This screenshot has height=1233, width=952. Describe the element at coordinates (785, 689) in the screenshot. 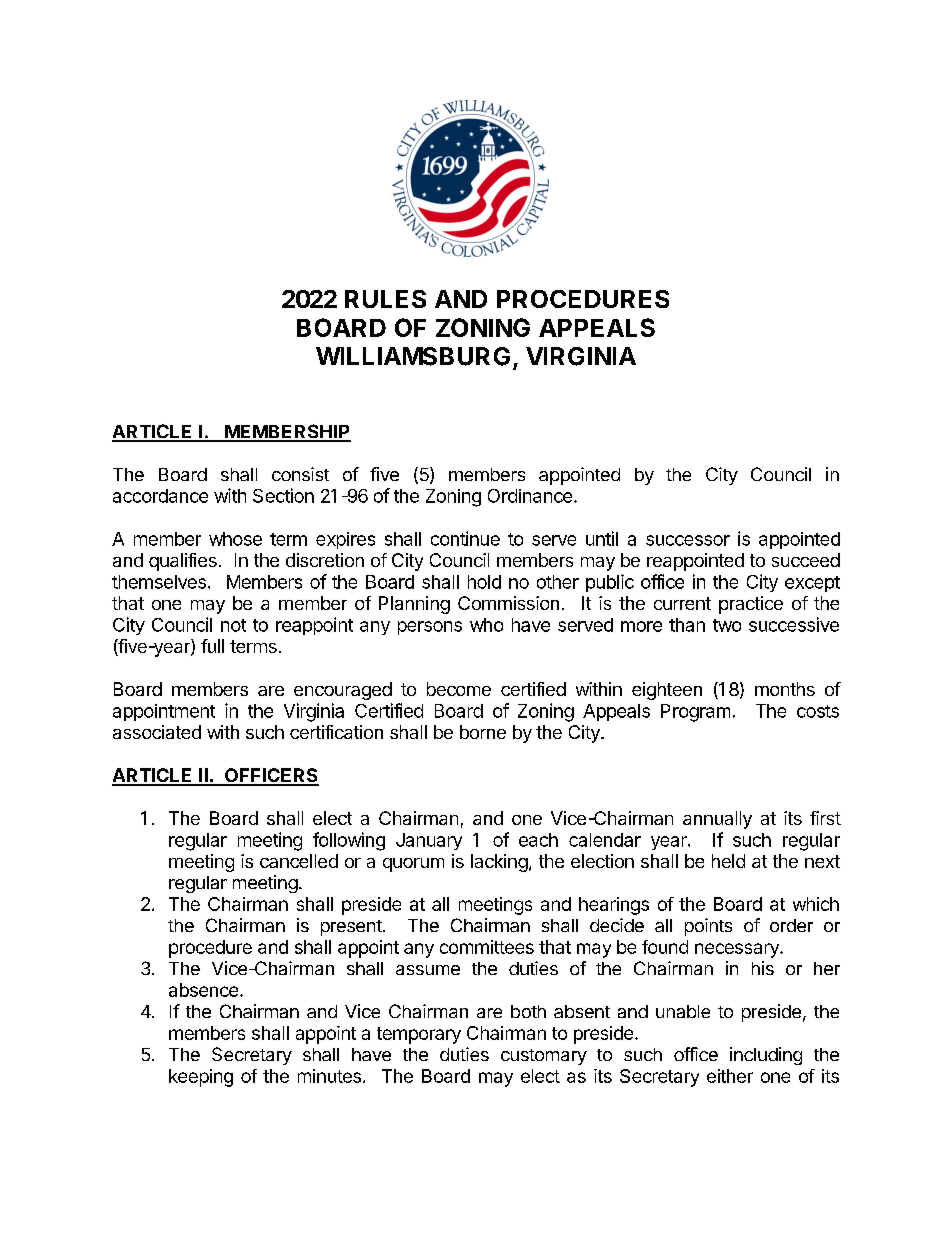

I see `months` at that location.
